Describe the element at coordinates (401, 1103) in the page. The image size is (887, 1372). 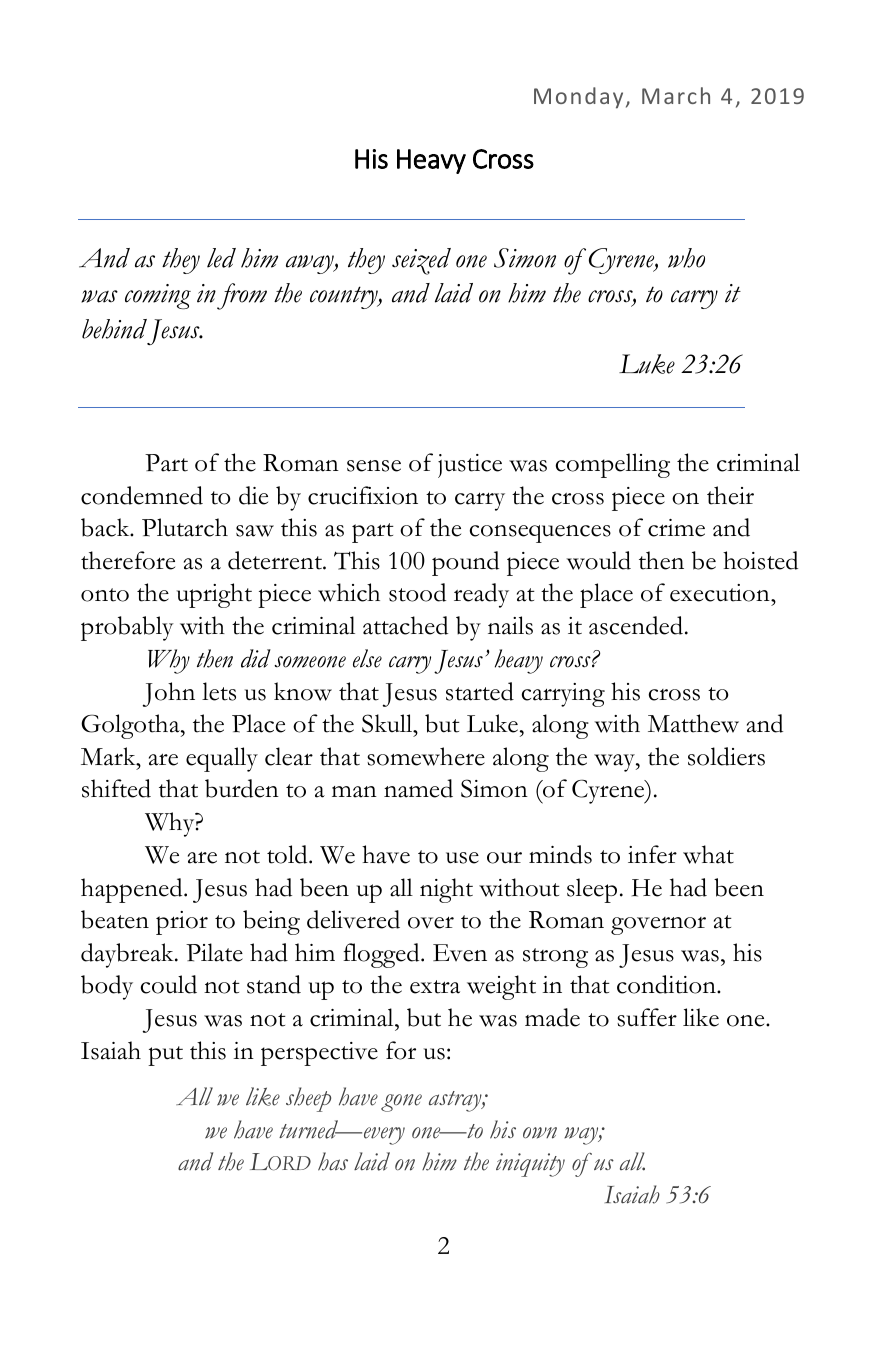
I see `gone` at that location.
